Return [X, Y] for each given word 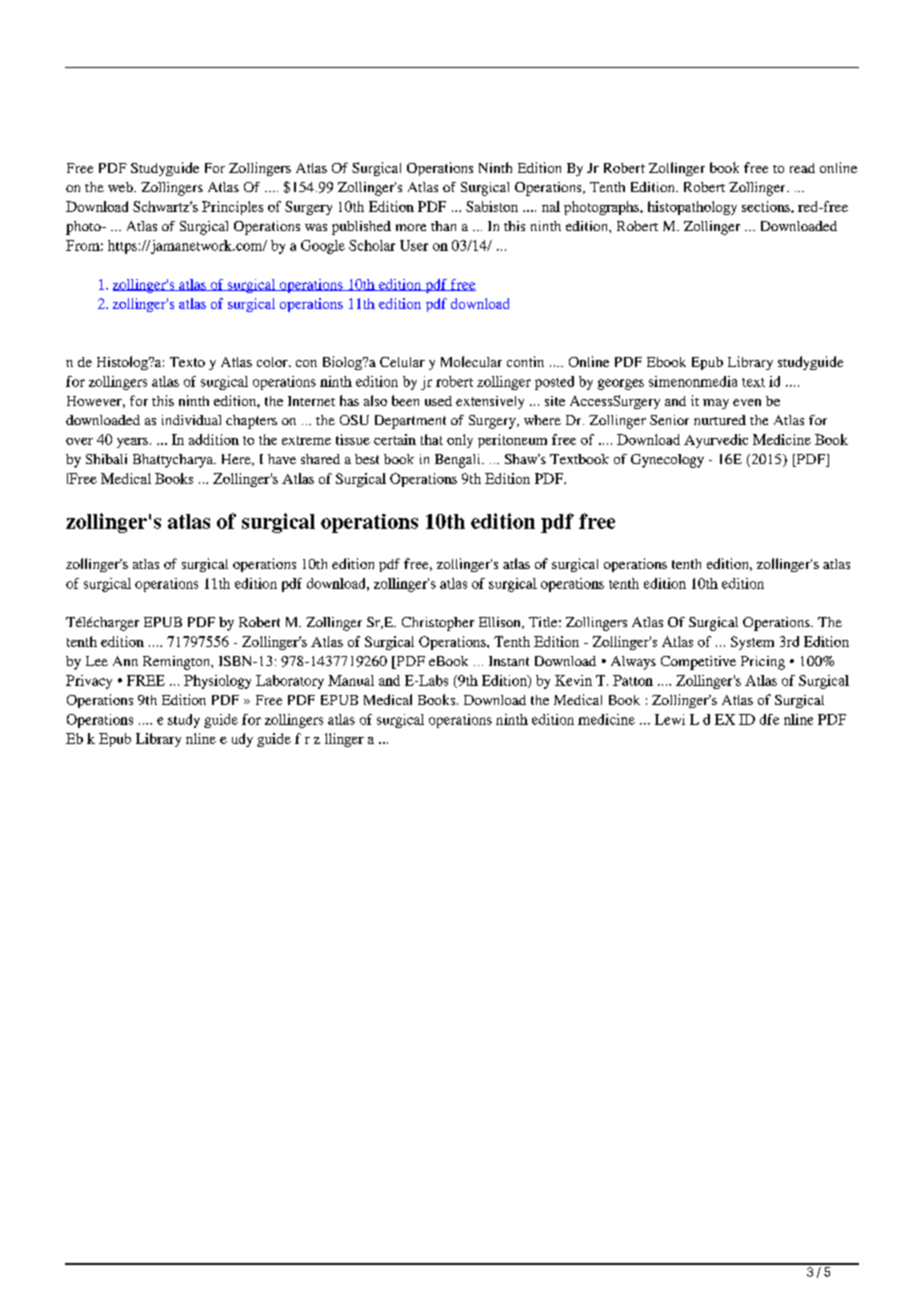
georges [621, 384]
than [443, 226]
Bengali [459, 461]
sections [767, 206]
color [273, 362]
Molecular [471, 361]
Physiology [217, 682]
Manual [351, 680]
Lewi [670, 719]
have [282, 459]
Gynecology [667, 461]
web [121, 187]
